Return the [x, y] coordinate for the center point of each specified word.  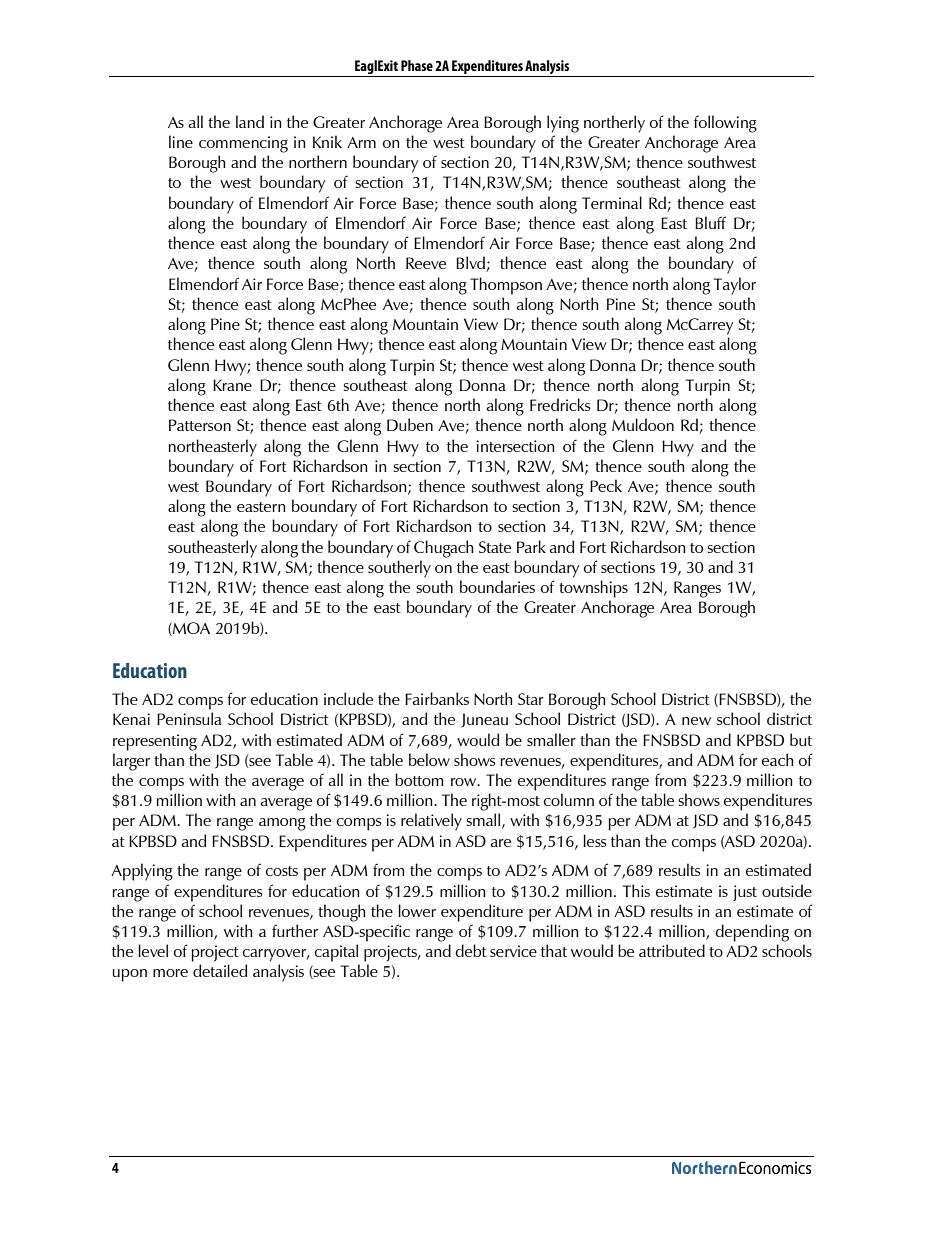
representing [155, 742]
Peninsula [189, 718]
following [725, 124]
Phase [417, 65]
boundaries [497, 586]
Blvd [471, 264]
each [778, 759]
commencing [243, 144]
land [250, 121]
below [429, 759]
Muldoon [643, 424]
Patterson [200, 425]
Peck [606, 485]
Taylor [735, 286]
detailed [220, 970]
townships [593, 589]
